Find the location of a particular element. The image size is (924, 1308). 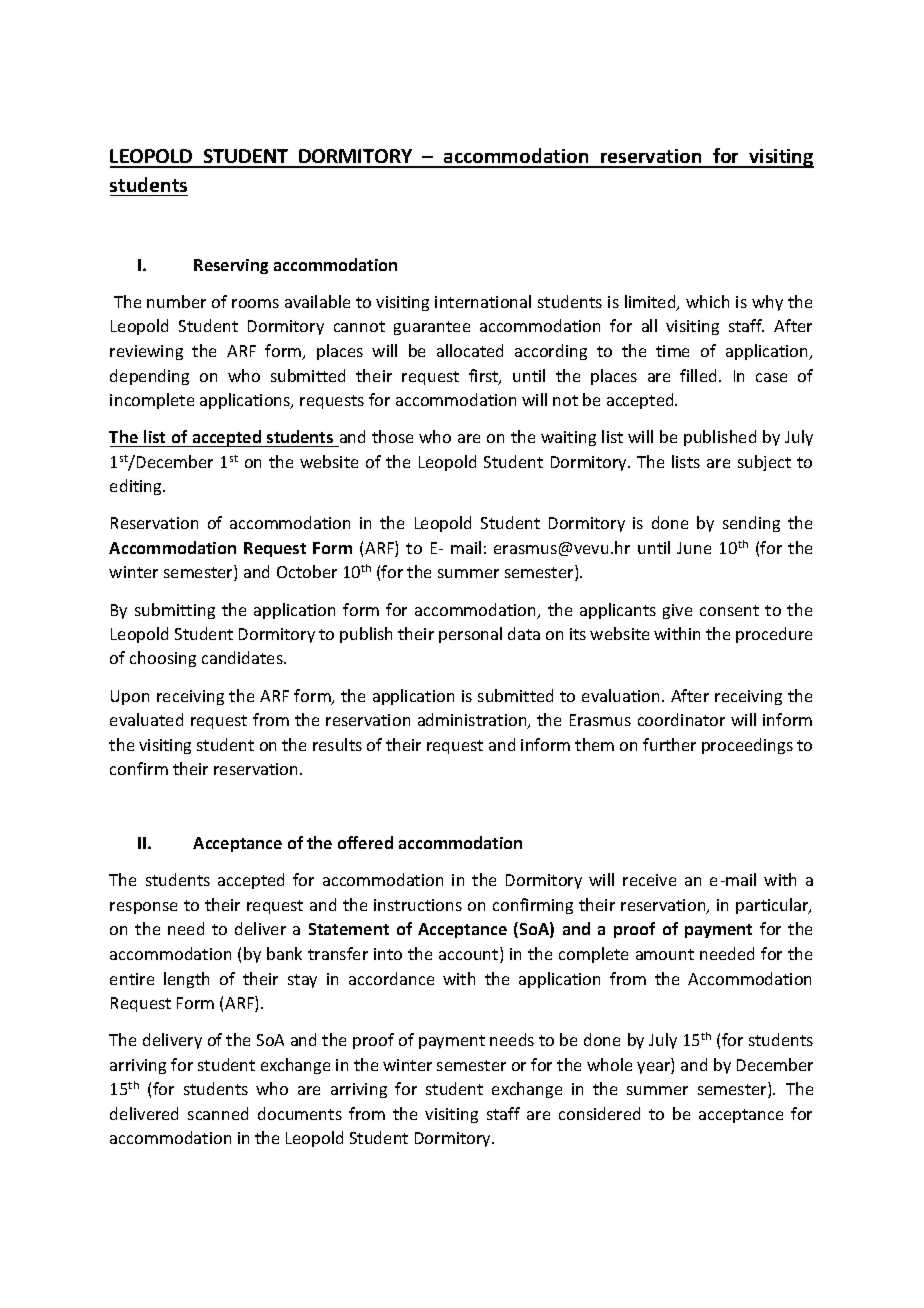

international is located at coordinates (483, 301).
